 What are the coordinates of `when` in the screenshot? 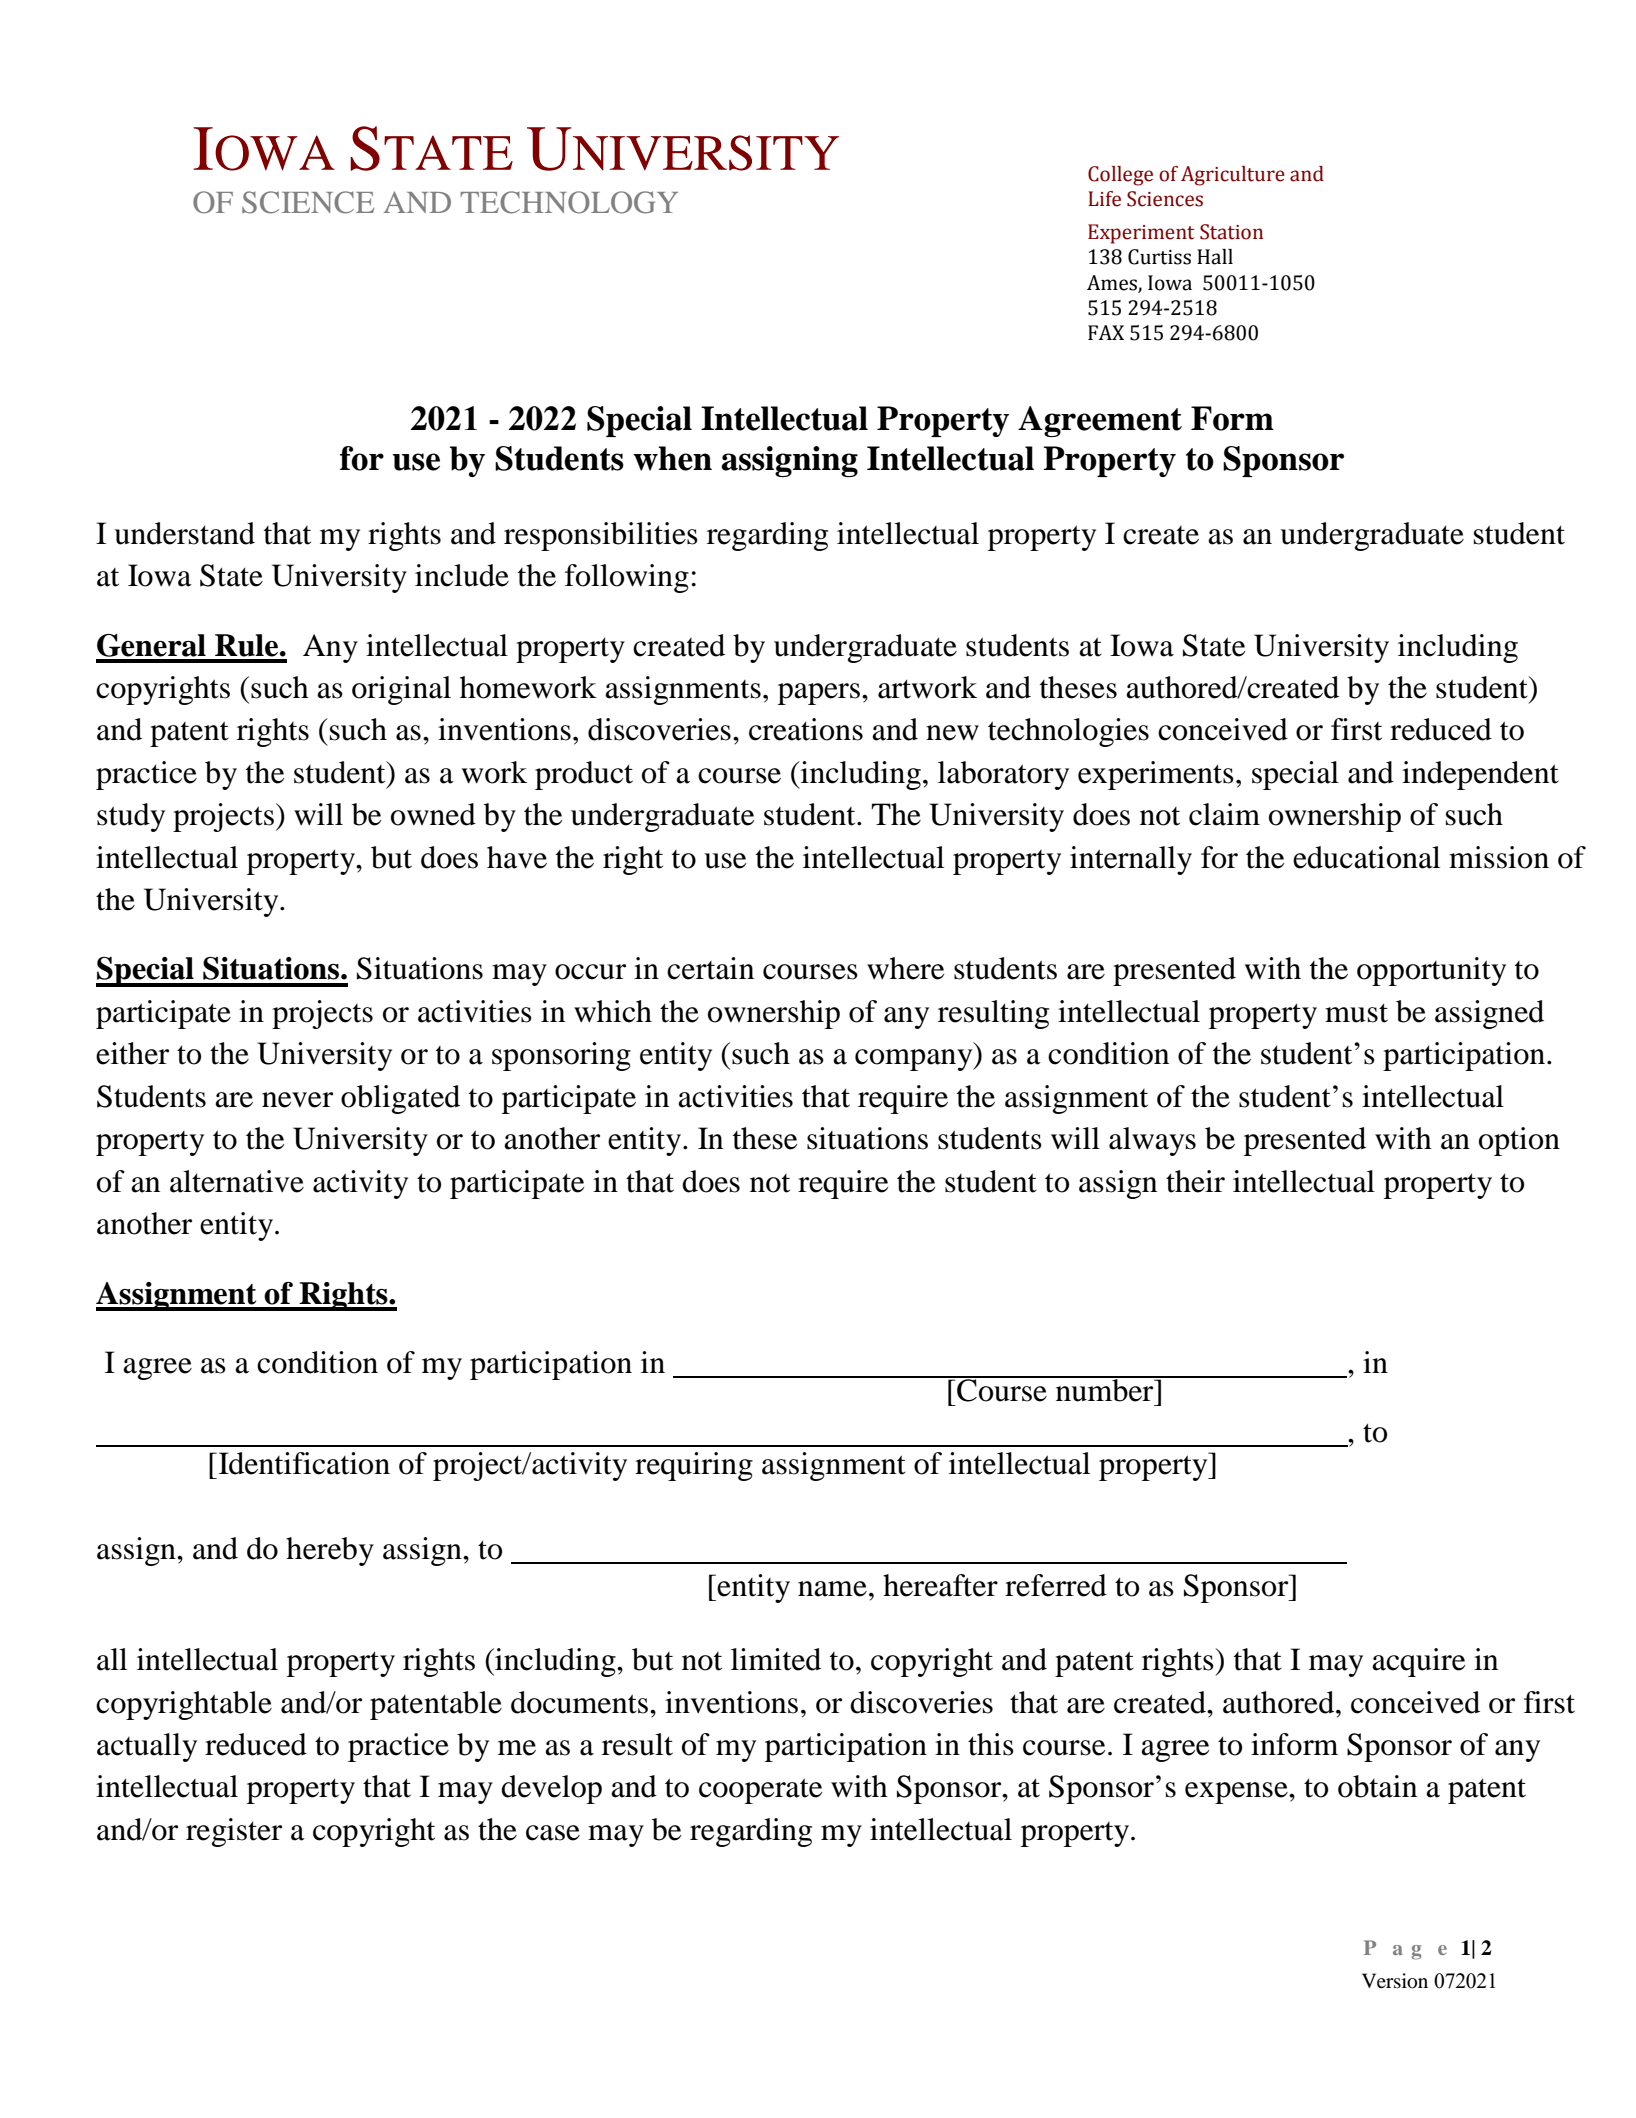 It's located at (672, 458).
